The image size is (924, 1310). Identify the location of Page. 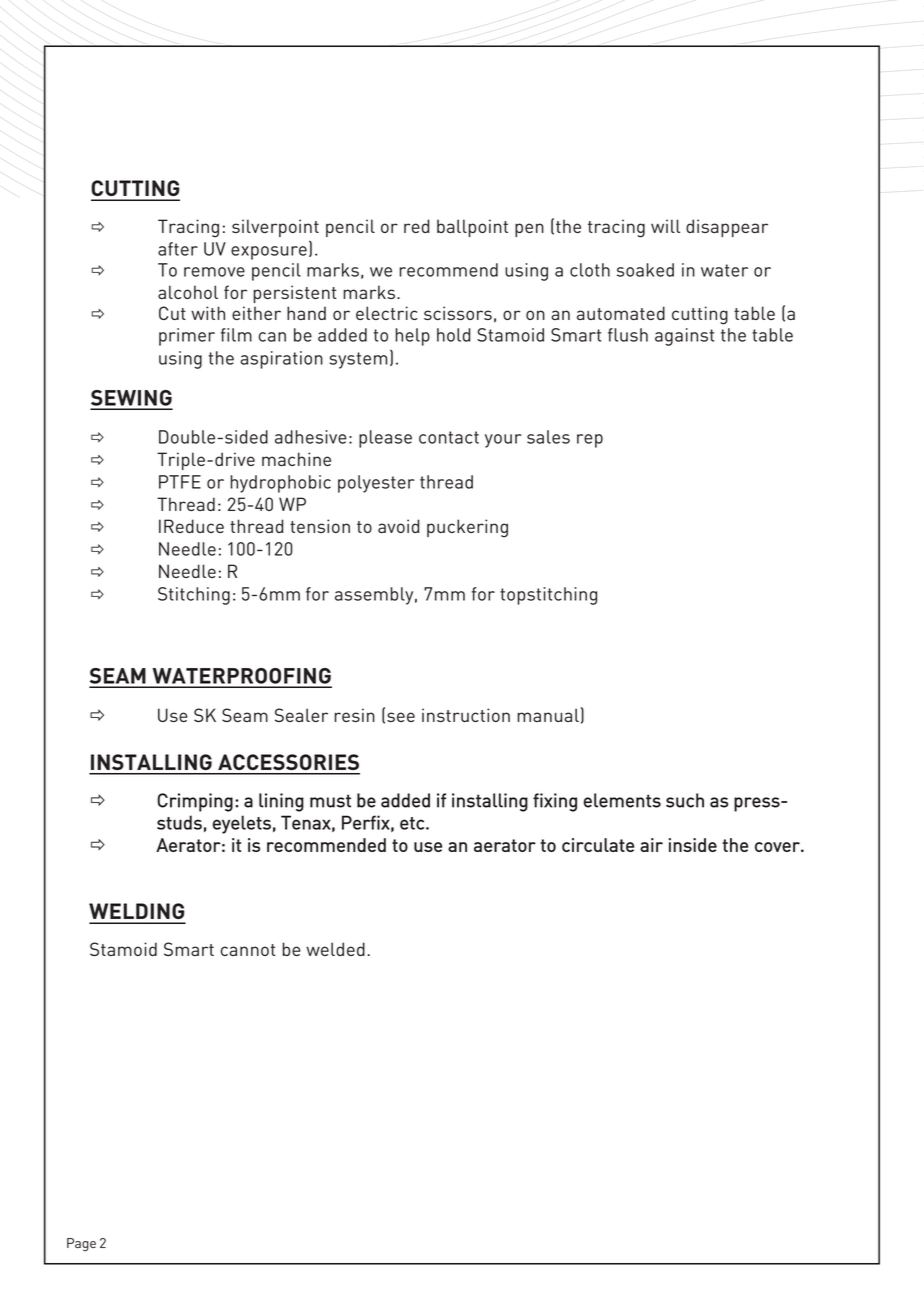
(81, 1245).
